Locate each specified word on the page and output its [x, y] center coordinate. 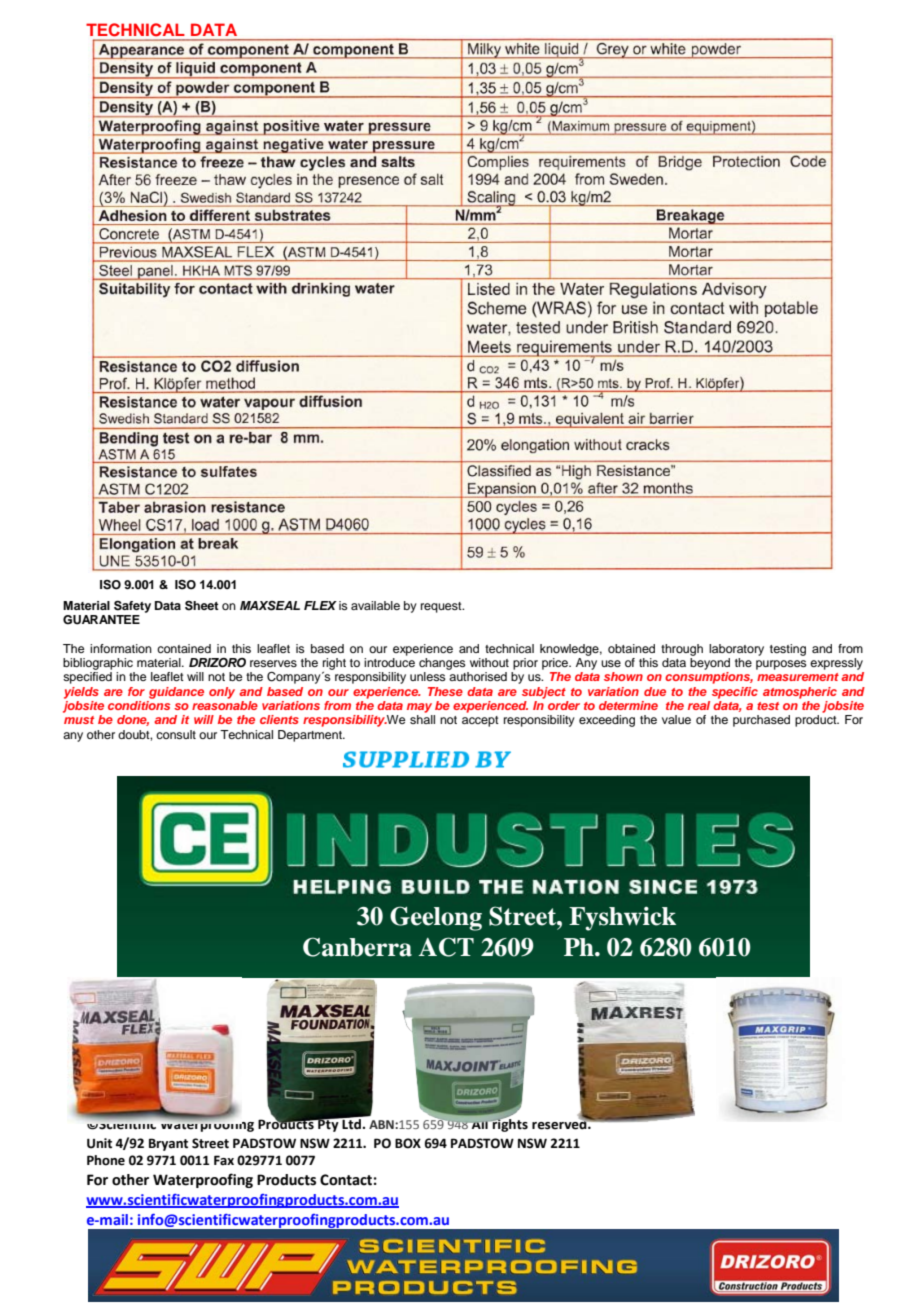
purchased [761, 721]
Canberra [357, 947]
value [676, 719]
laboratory [736, 650]
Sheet [202, 606]
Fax [224, 1160]
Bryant [168, 1144]
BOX [408, 1143]
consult [176, 734]
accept [480, 721]
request [442, 607]
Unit [99, 1143]
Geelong [436, 918]
